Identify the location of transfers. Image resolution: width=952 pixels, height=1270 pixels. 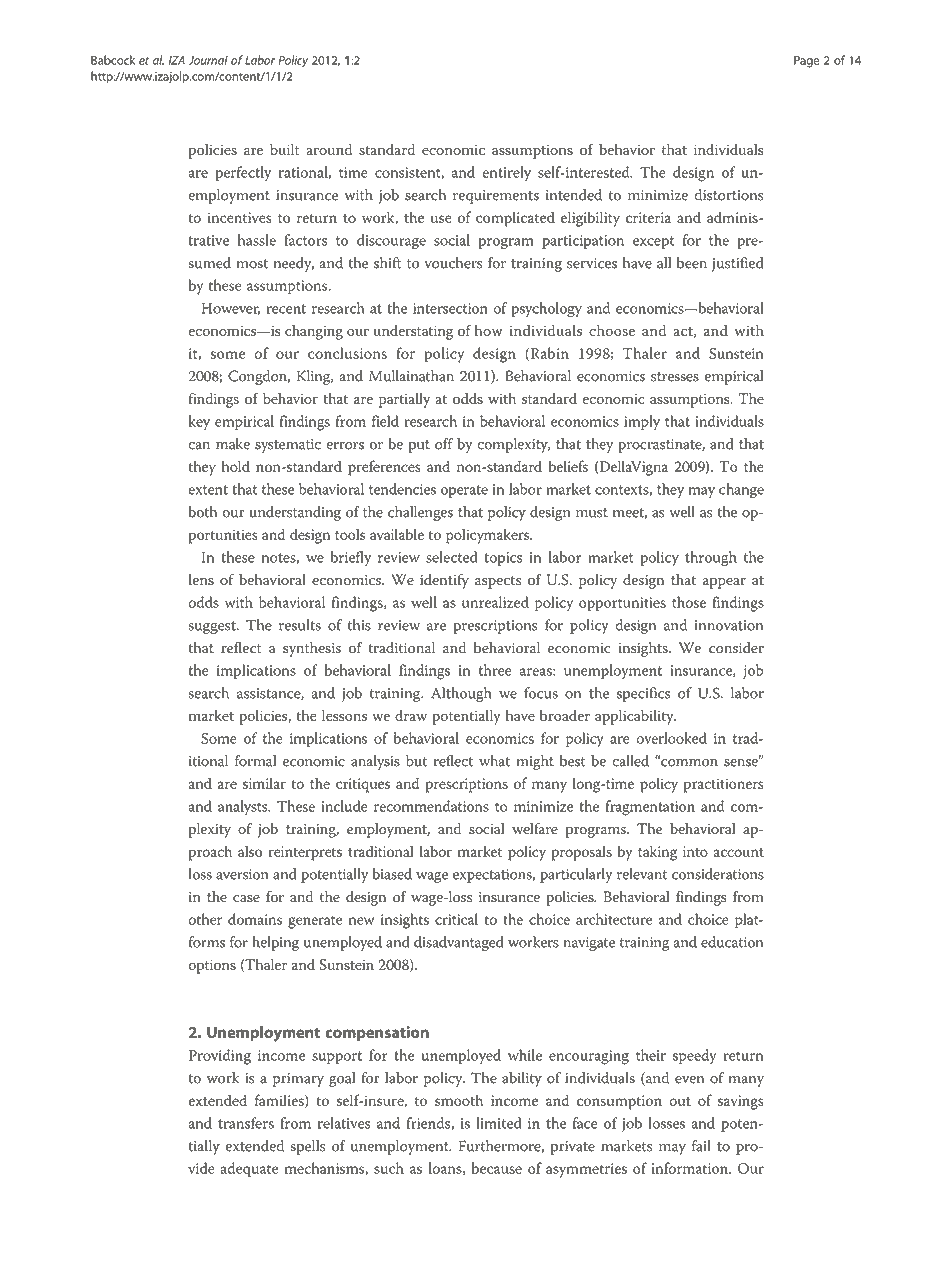
(246, 1123).
